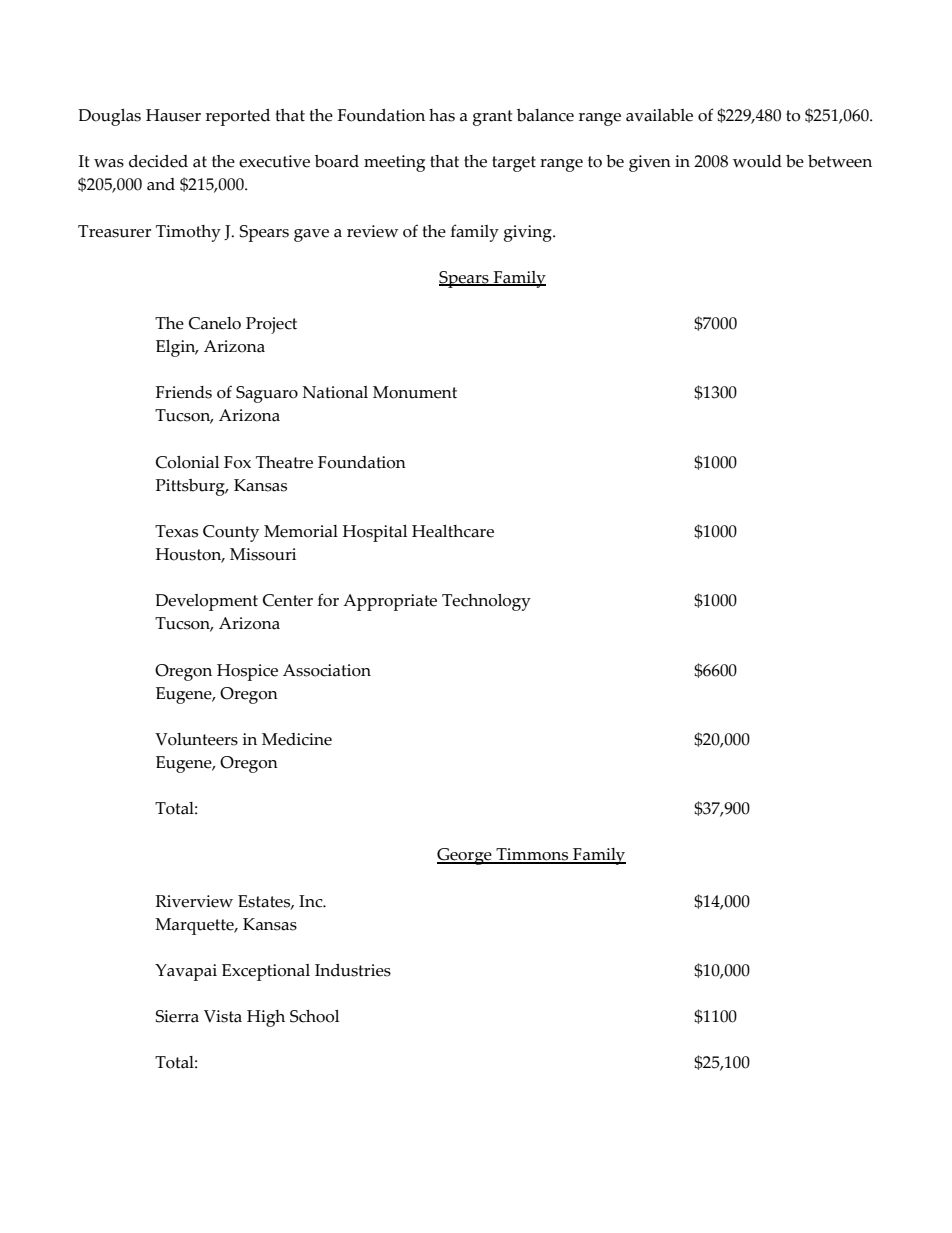 Image resolution: width=952 pixels, height=1233 pixels. What do you see at coordinates (196, 739) in the screenshot?
I see `Volunteers` at bounding box center [196, 739].
